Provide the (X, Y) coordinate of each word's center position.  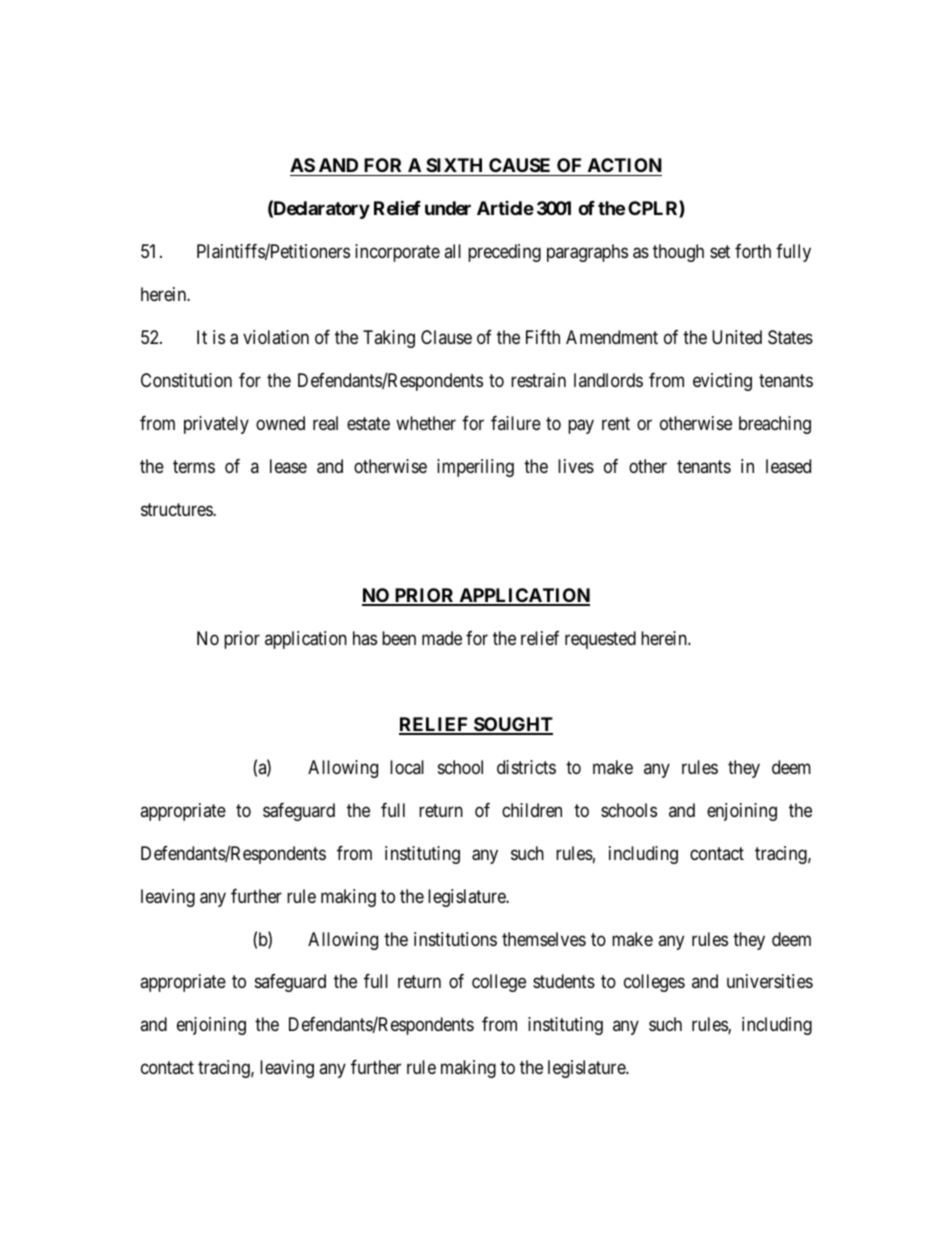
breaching (775, 425)
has (365, 638)
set (720, 251)
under (448, 208)
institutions (455, 939)
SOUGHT (512, 725)
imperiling (475, 468)
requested (600, 640)
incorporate (397, 253)
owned (280, 423)
